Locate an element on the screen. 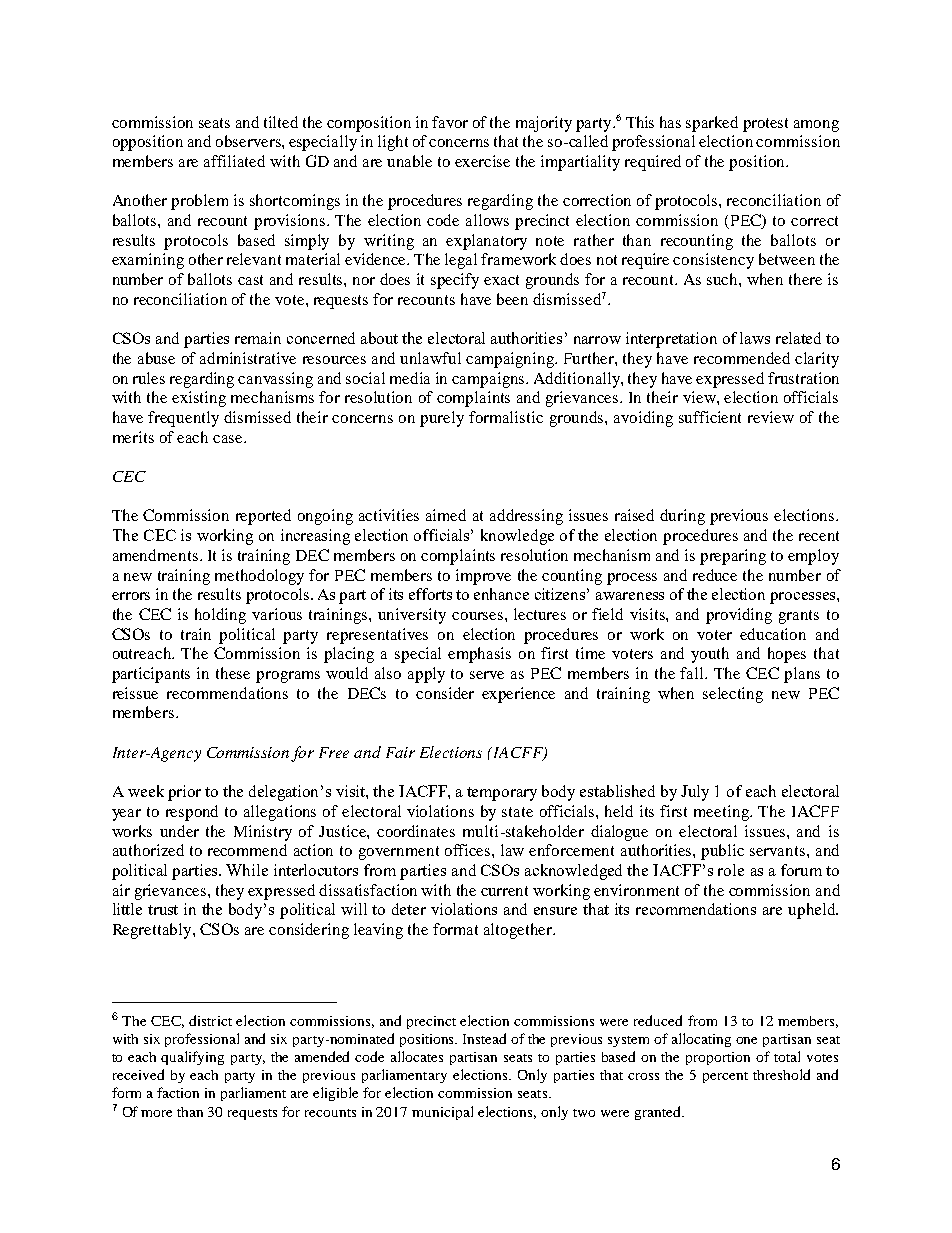 The height and width of the screenshot is (1233, 952). sparked is located at coordinates (712, 124).
